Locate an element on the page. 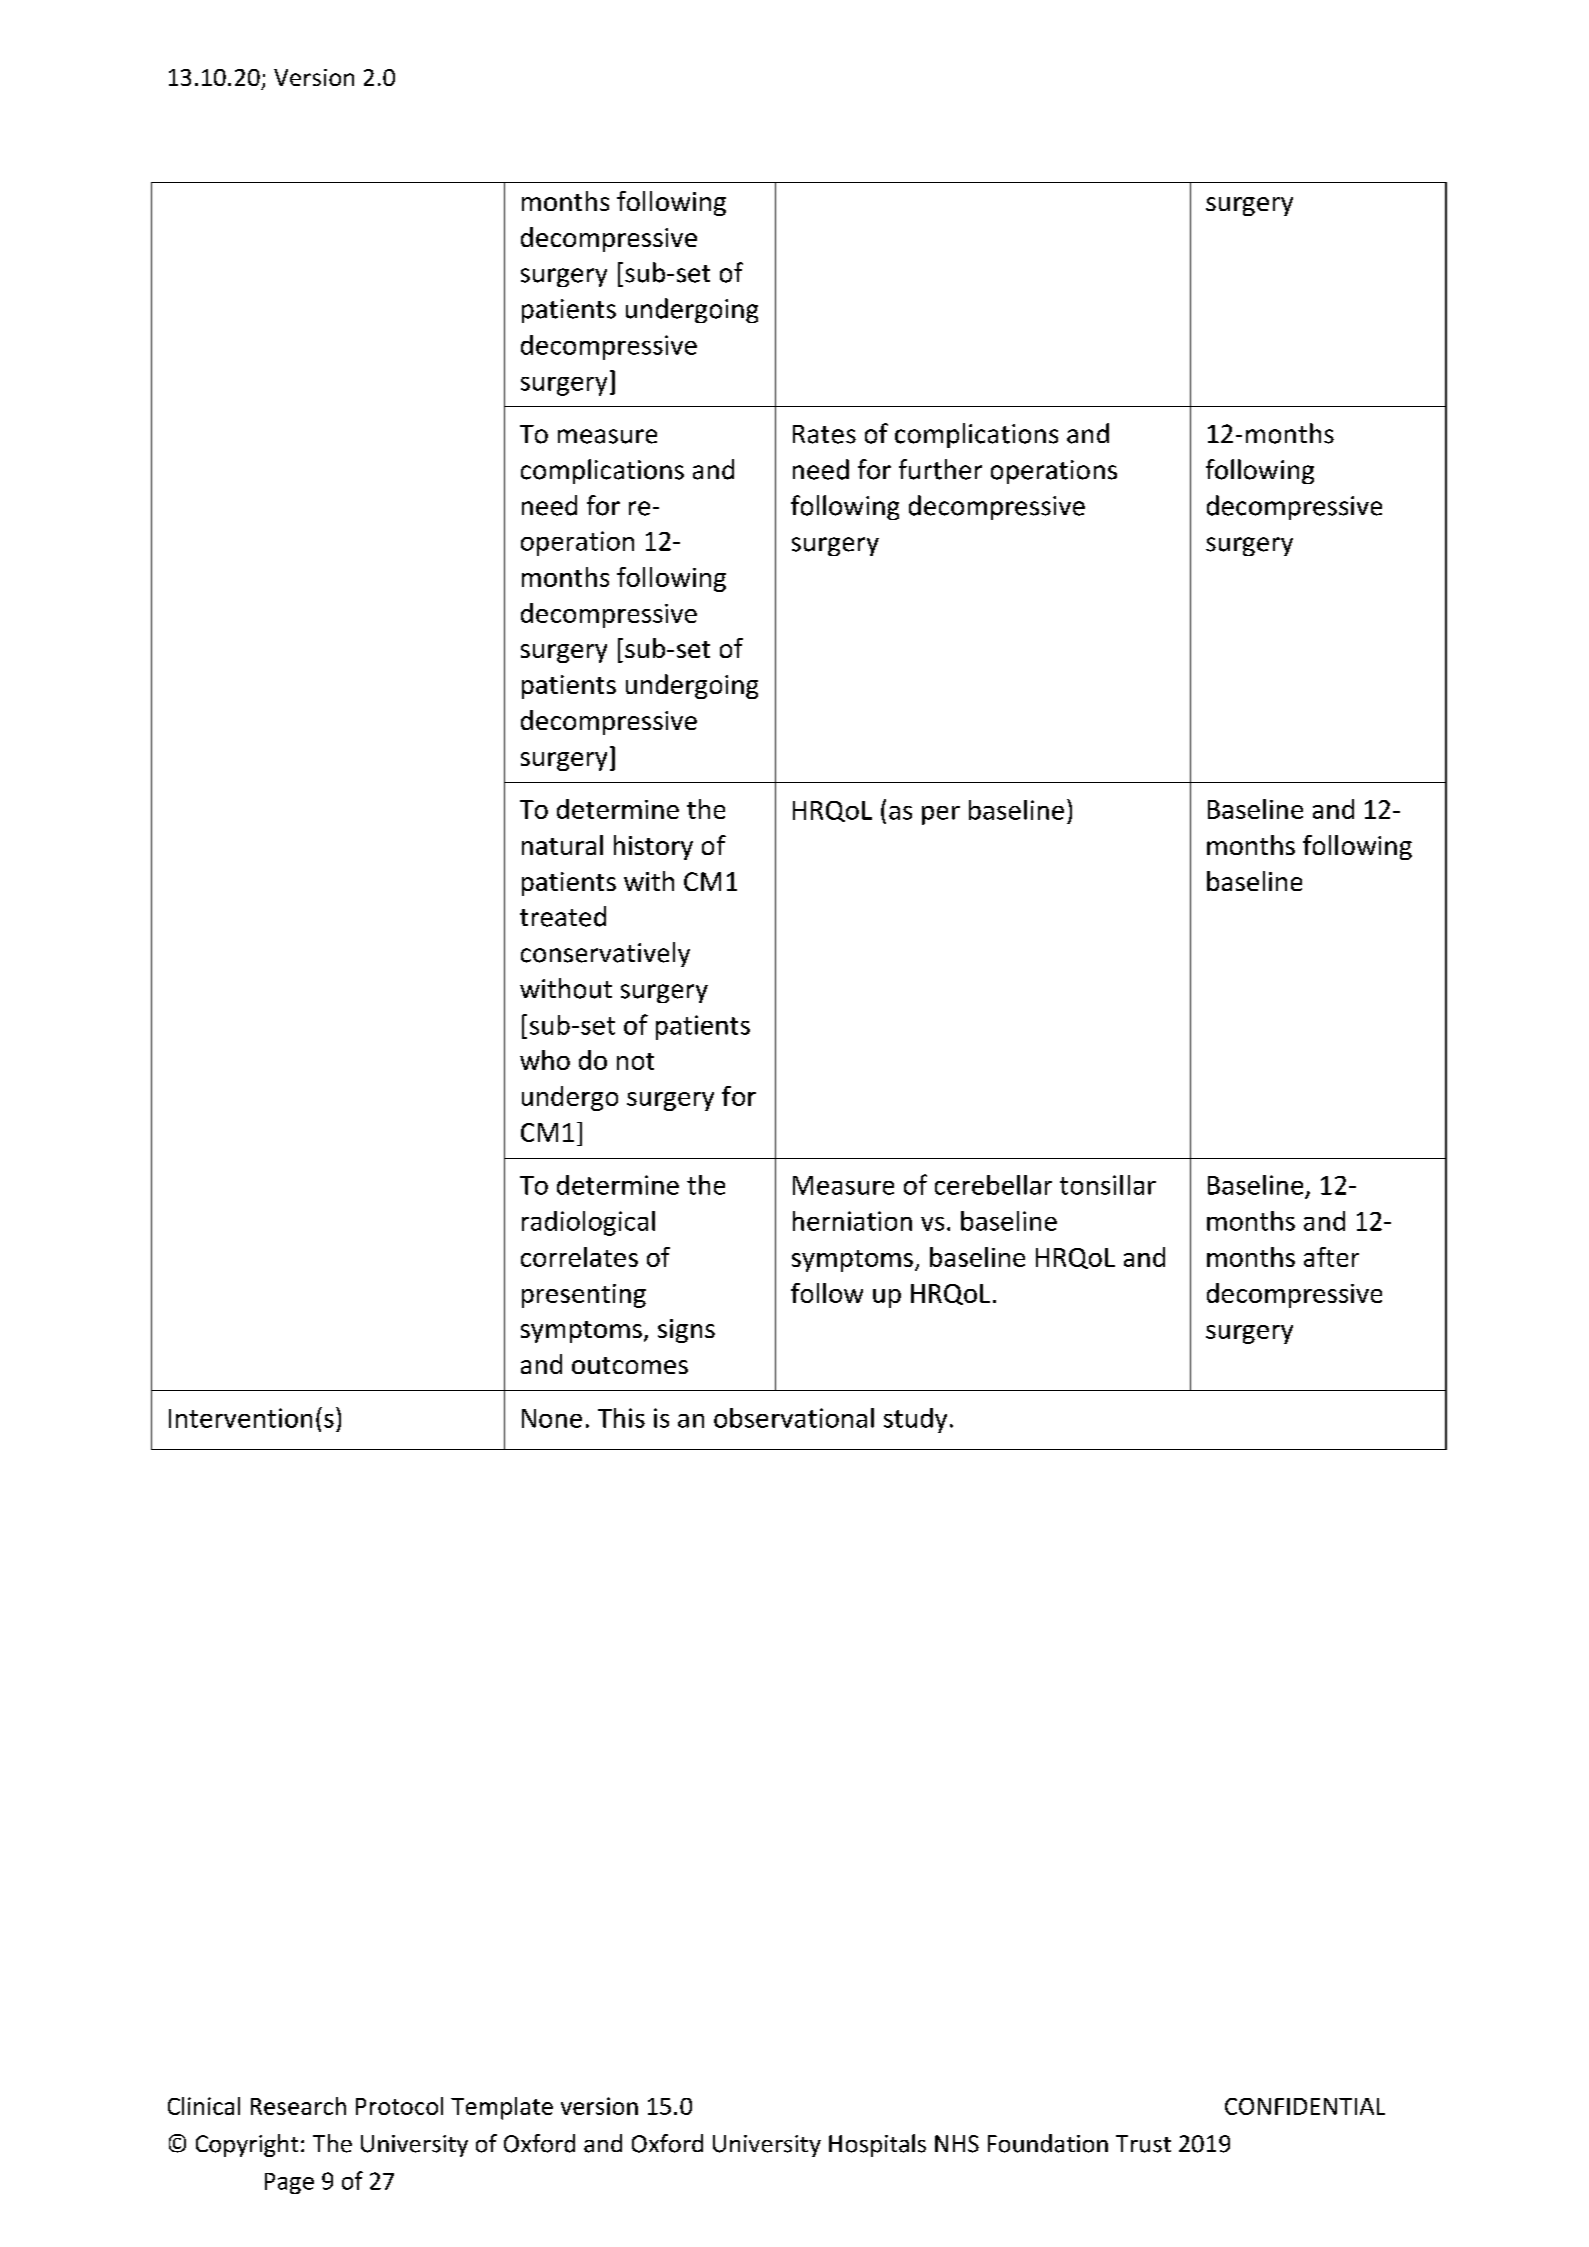 This document has height=2247, width=1589. further is located at coordinates (940, 469).
